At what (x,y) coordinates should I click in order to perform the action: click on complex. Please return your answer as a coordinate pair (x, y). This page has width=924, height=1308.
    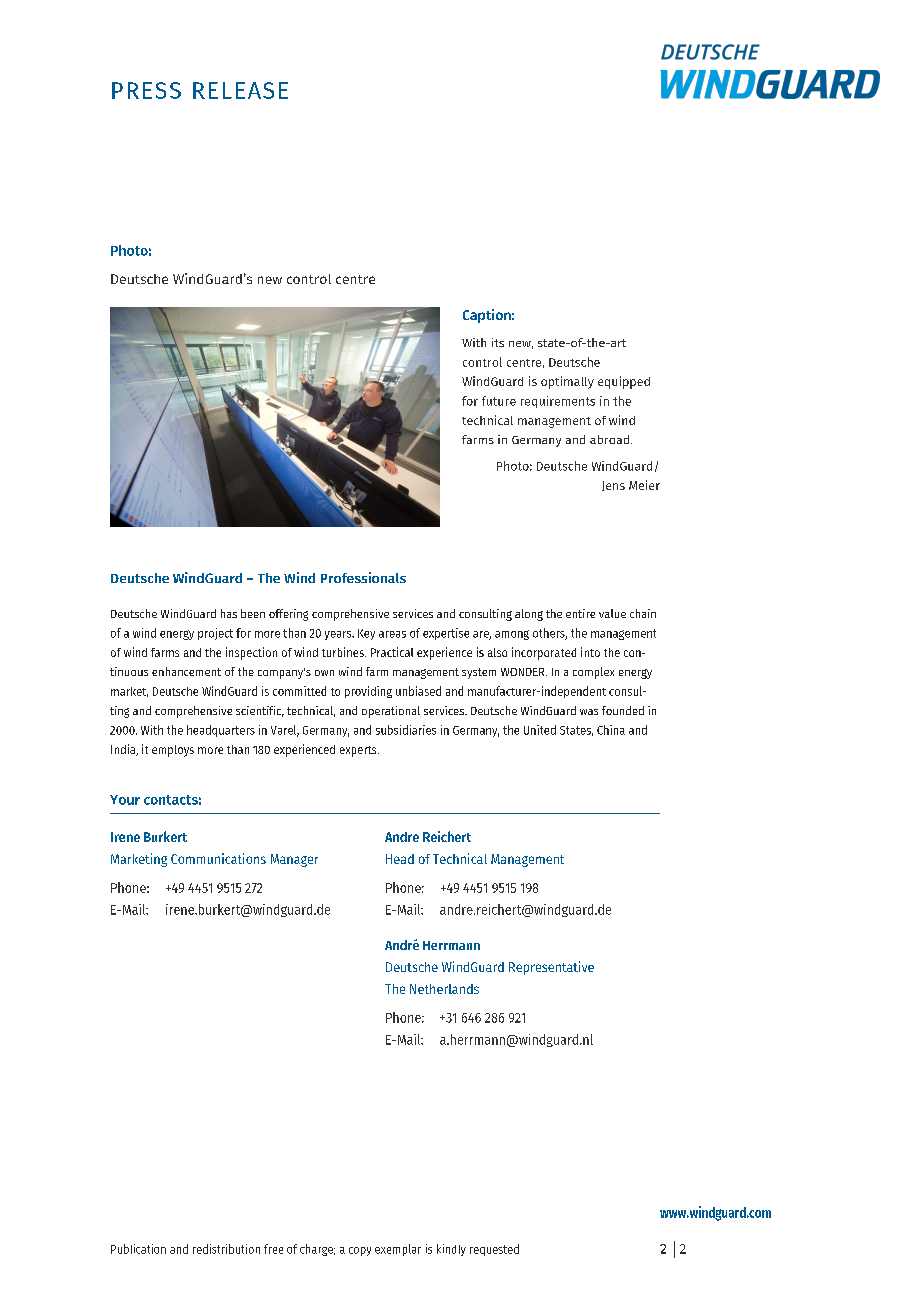
    Looking at the image, I should click on (593, 673).
